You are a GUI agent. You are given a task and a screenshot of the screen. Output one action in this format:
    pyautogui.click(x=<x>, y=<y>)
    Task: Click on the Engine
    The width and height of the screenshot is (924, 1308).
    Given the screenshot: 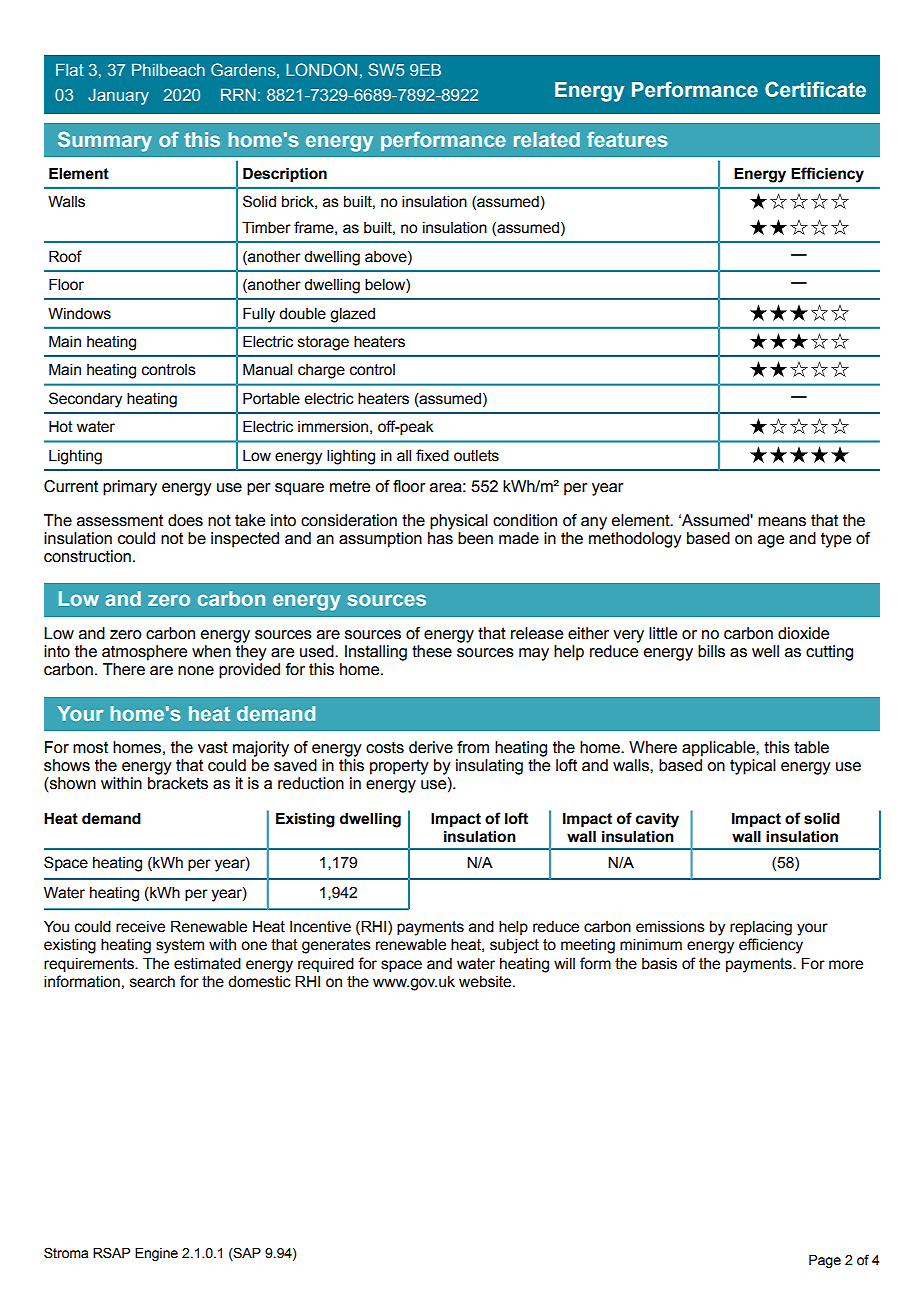 What is the action you would take?
    pyautogui.click(x=156, y=1254)
